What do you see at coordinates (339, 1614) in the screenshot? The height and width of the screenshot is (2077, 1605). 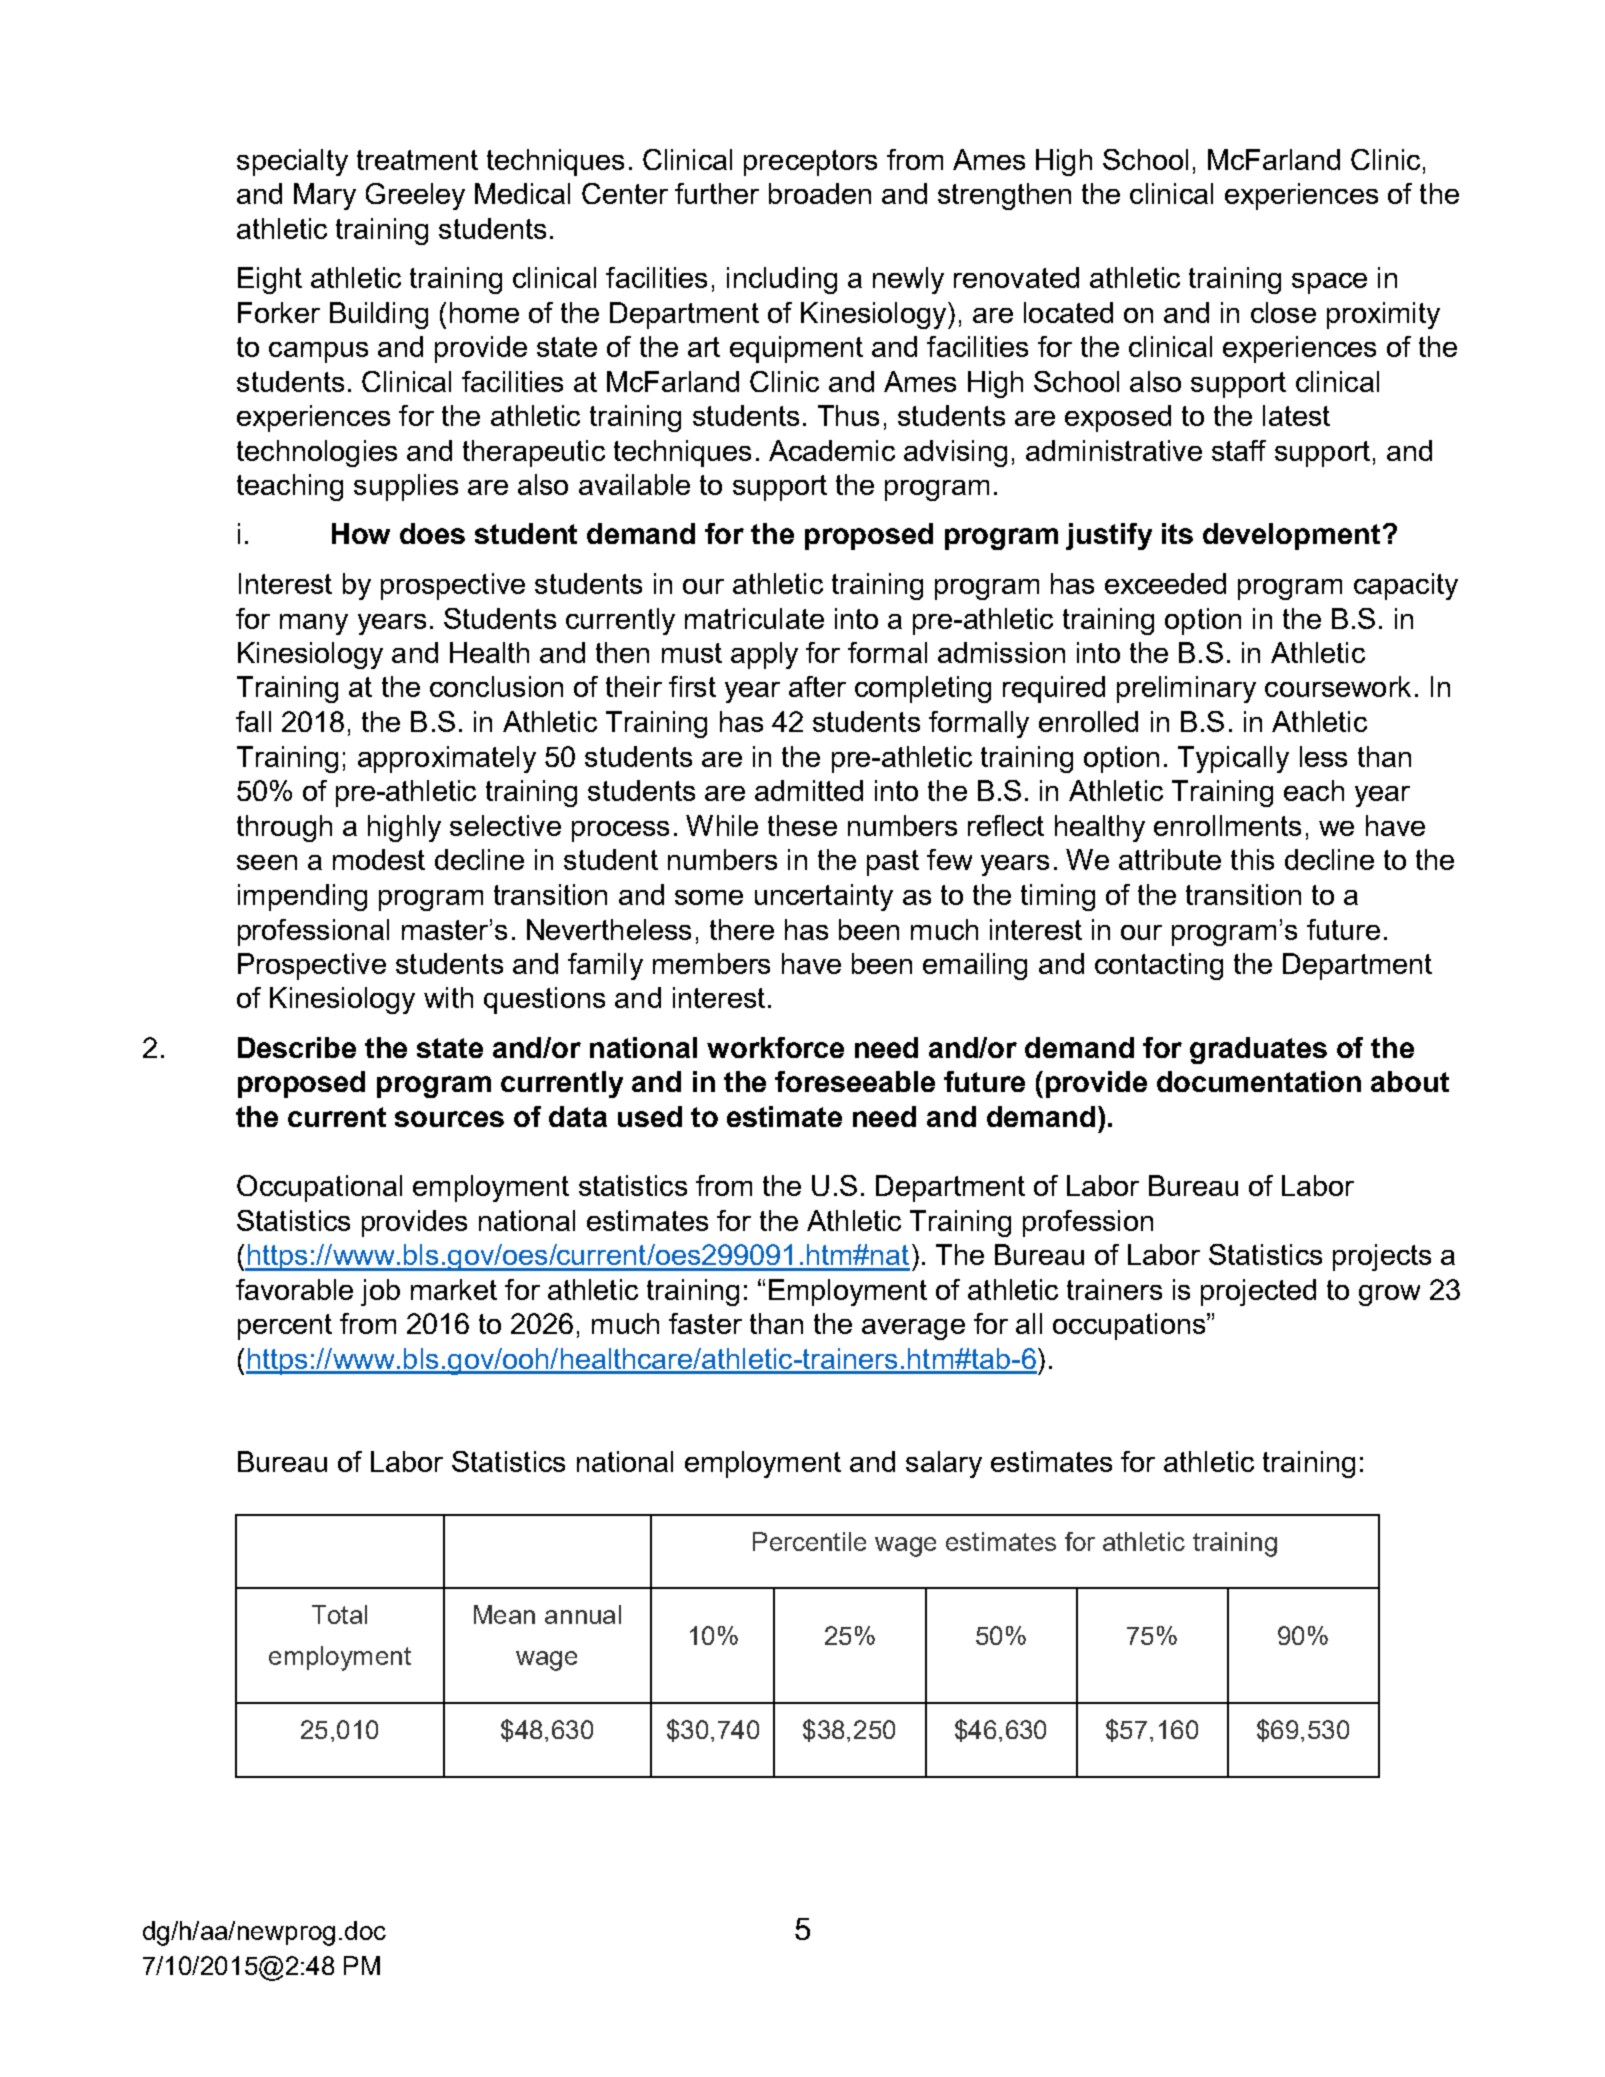 I see `Total` at bounding box center [339, 1614].
